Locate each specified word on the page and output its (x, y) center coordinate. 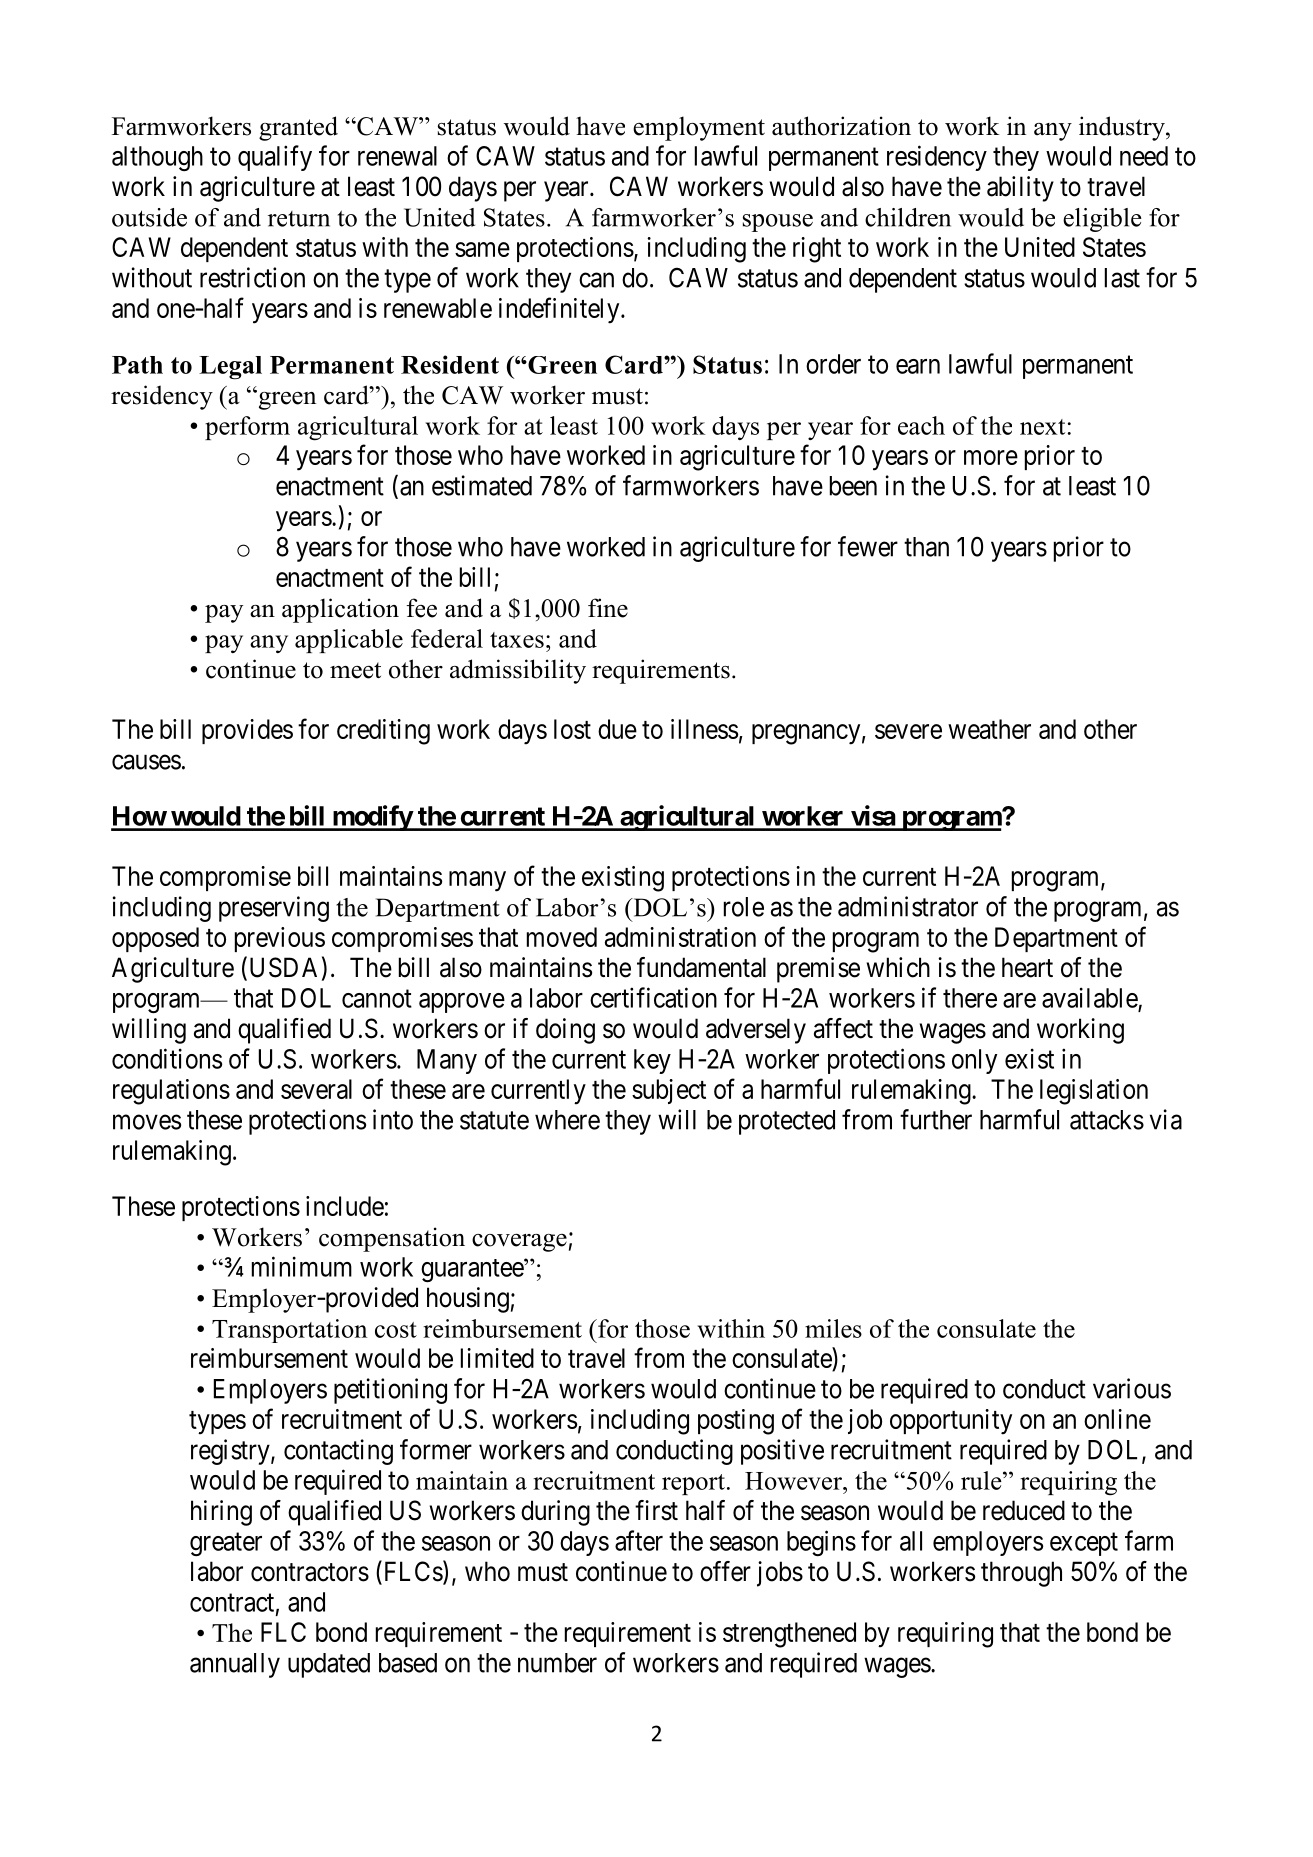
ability (1020, 189)
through (1021, 1574)
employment (699, 128)
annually (235, 1665)
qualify (275, 158)
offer (725, 1571)
